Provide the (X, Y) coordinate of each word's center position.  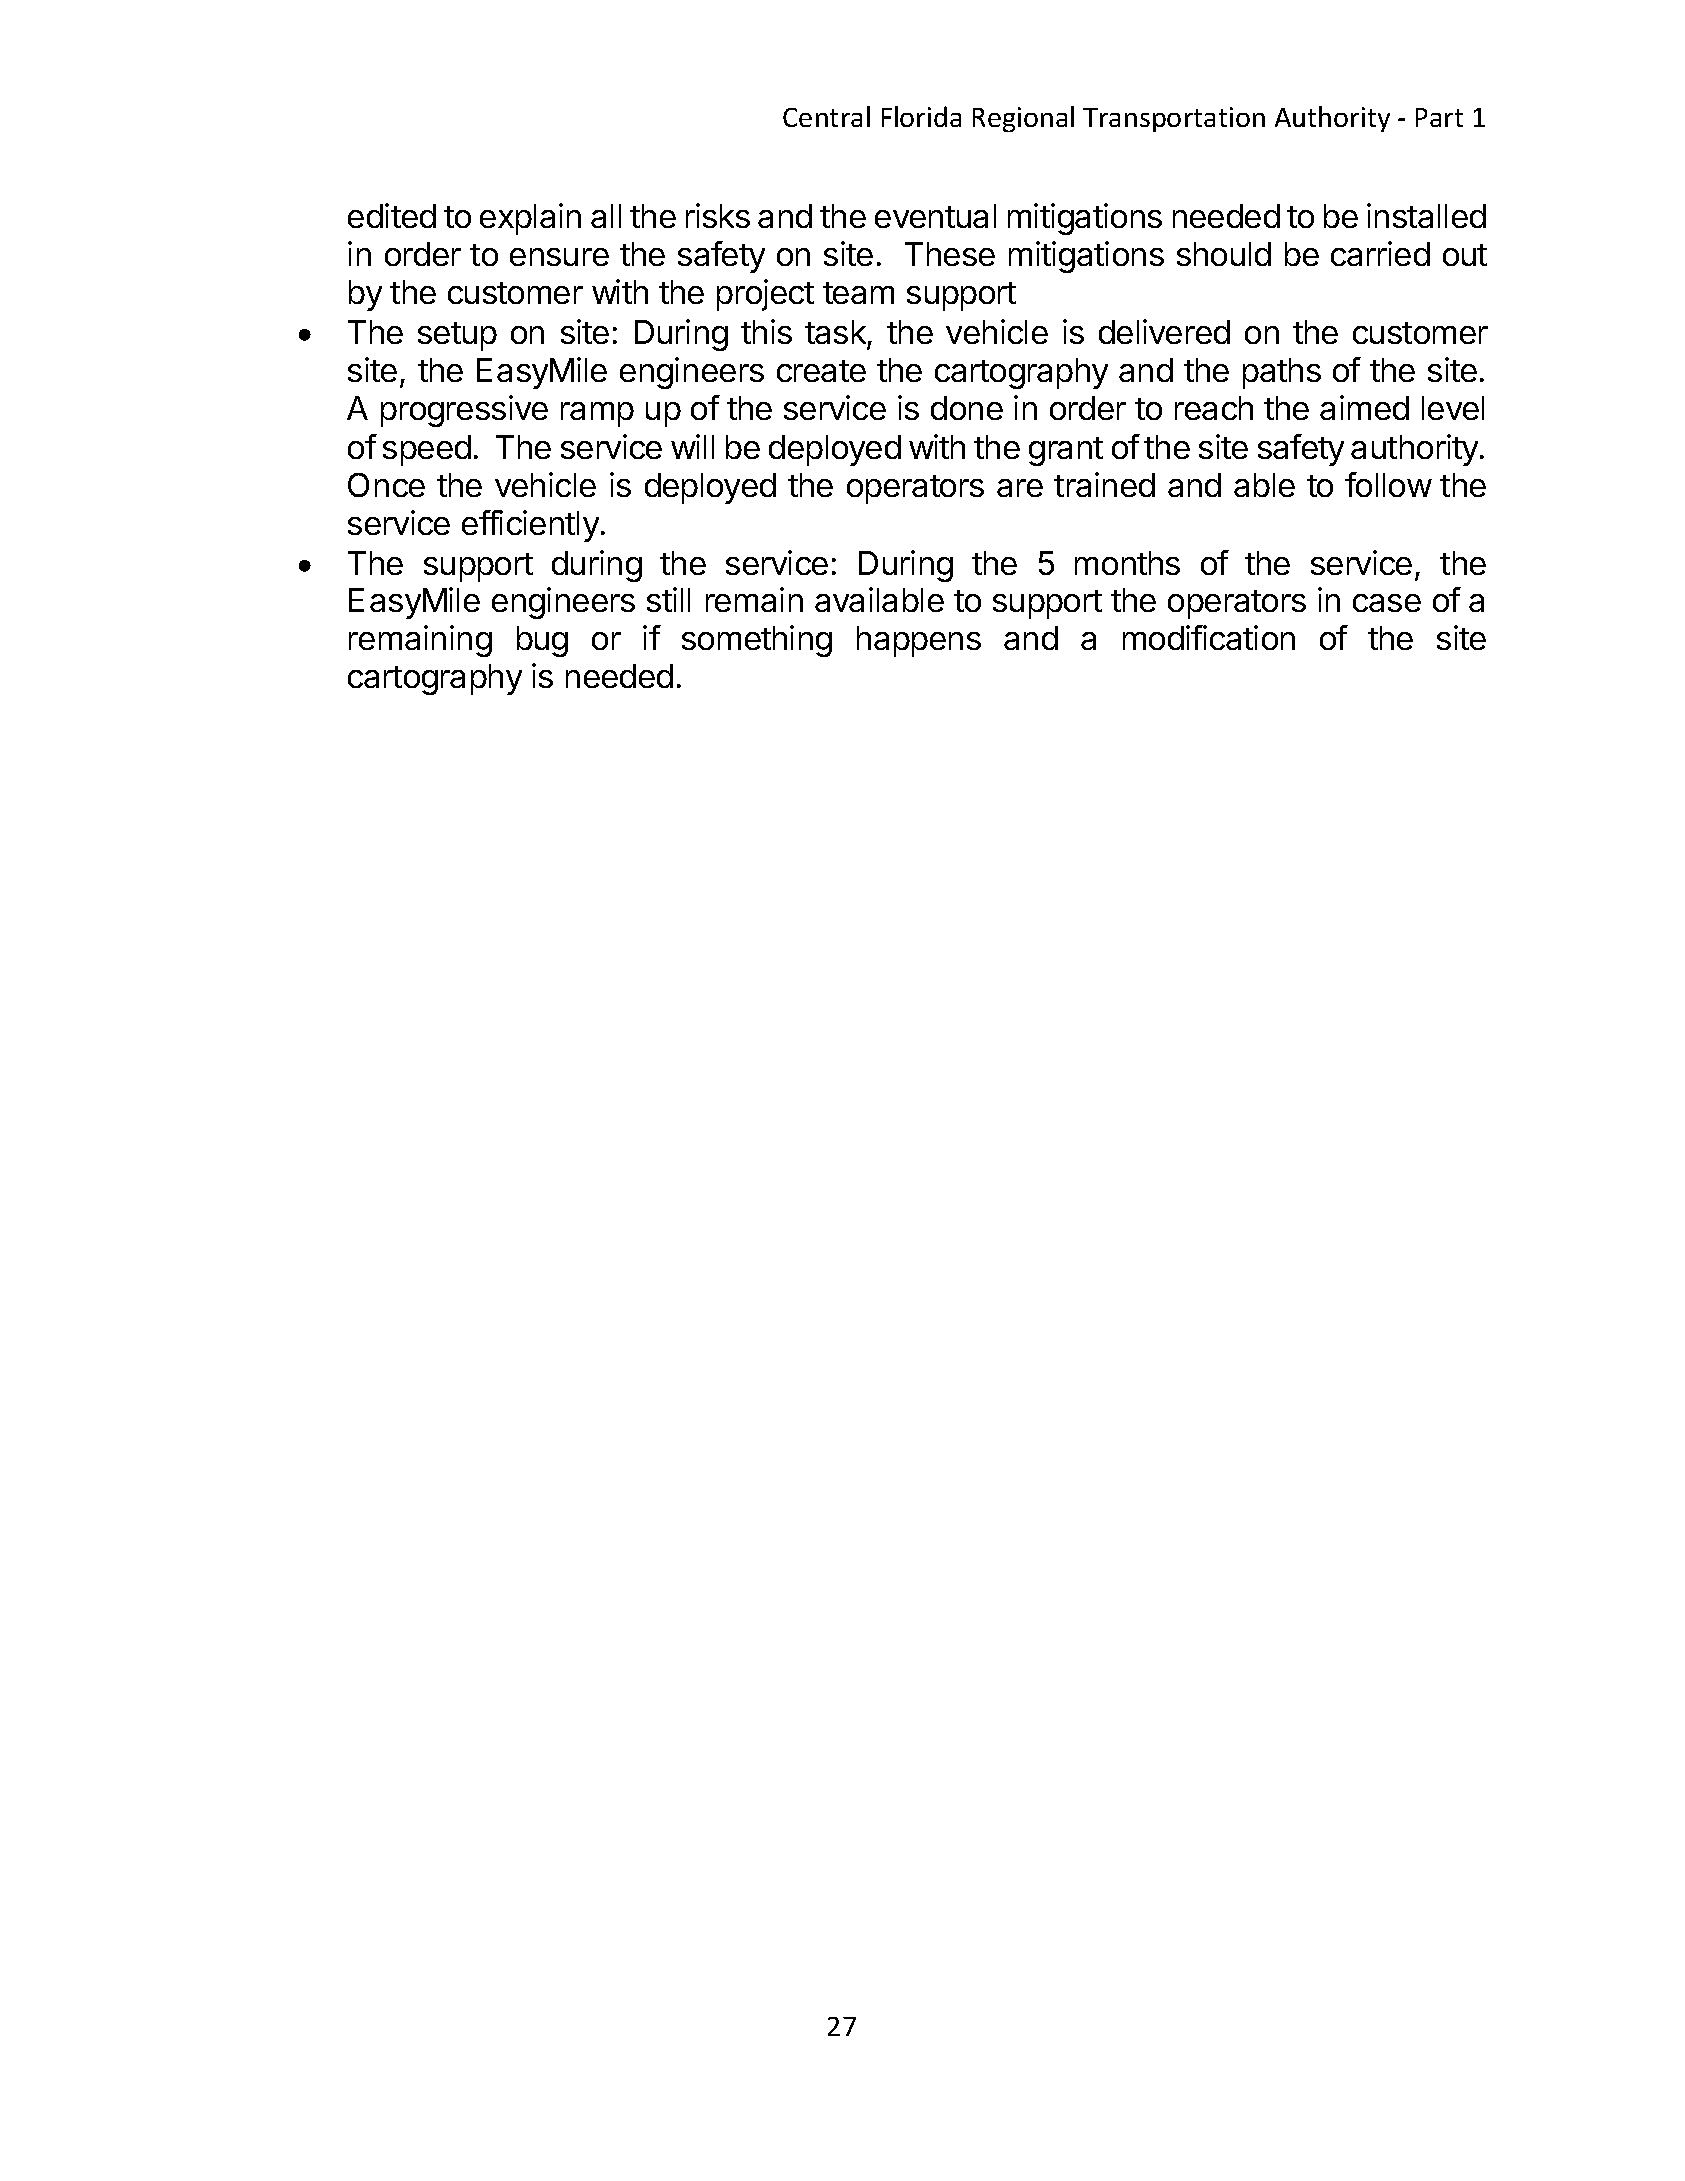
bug (542, 641)
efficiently (530, 526)
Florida (921, 116)
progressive (464, 411)
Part (1439, 117)
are (1020, 488)
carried (1380, 253)
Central (826, 116)
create (821, 371)
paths (1282, 373)
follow (1388, 484)
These (950, 254)
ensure (559, 257)
